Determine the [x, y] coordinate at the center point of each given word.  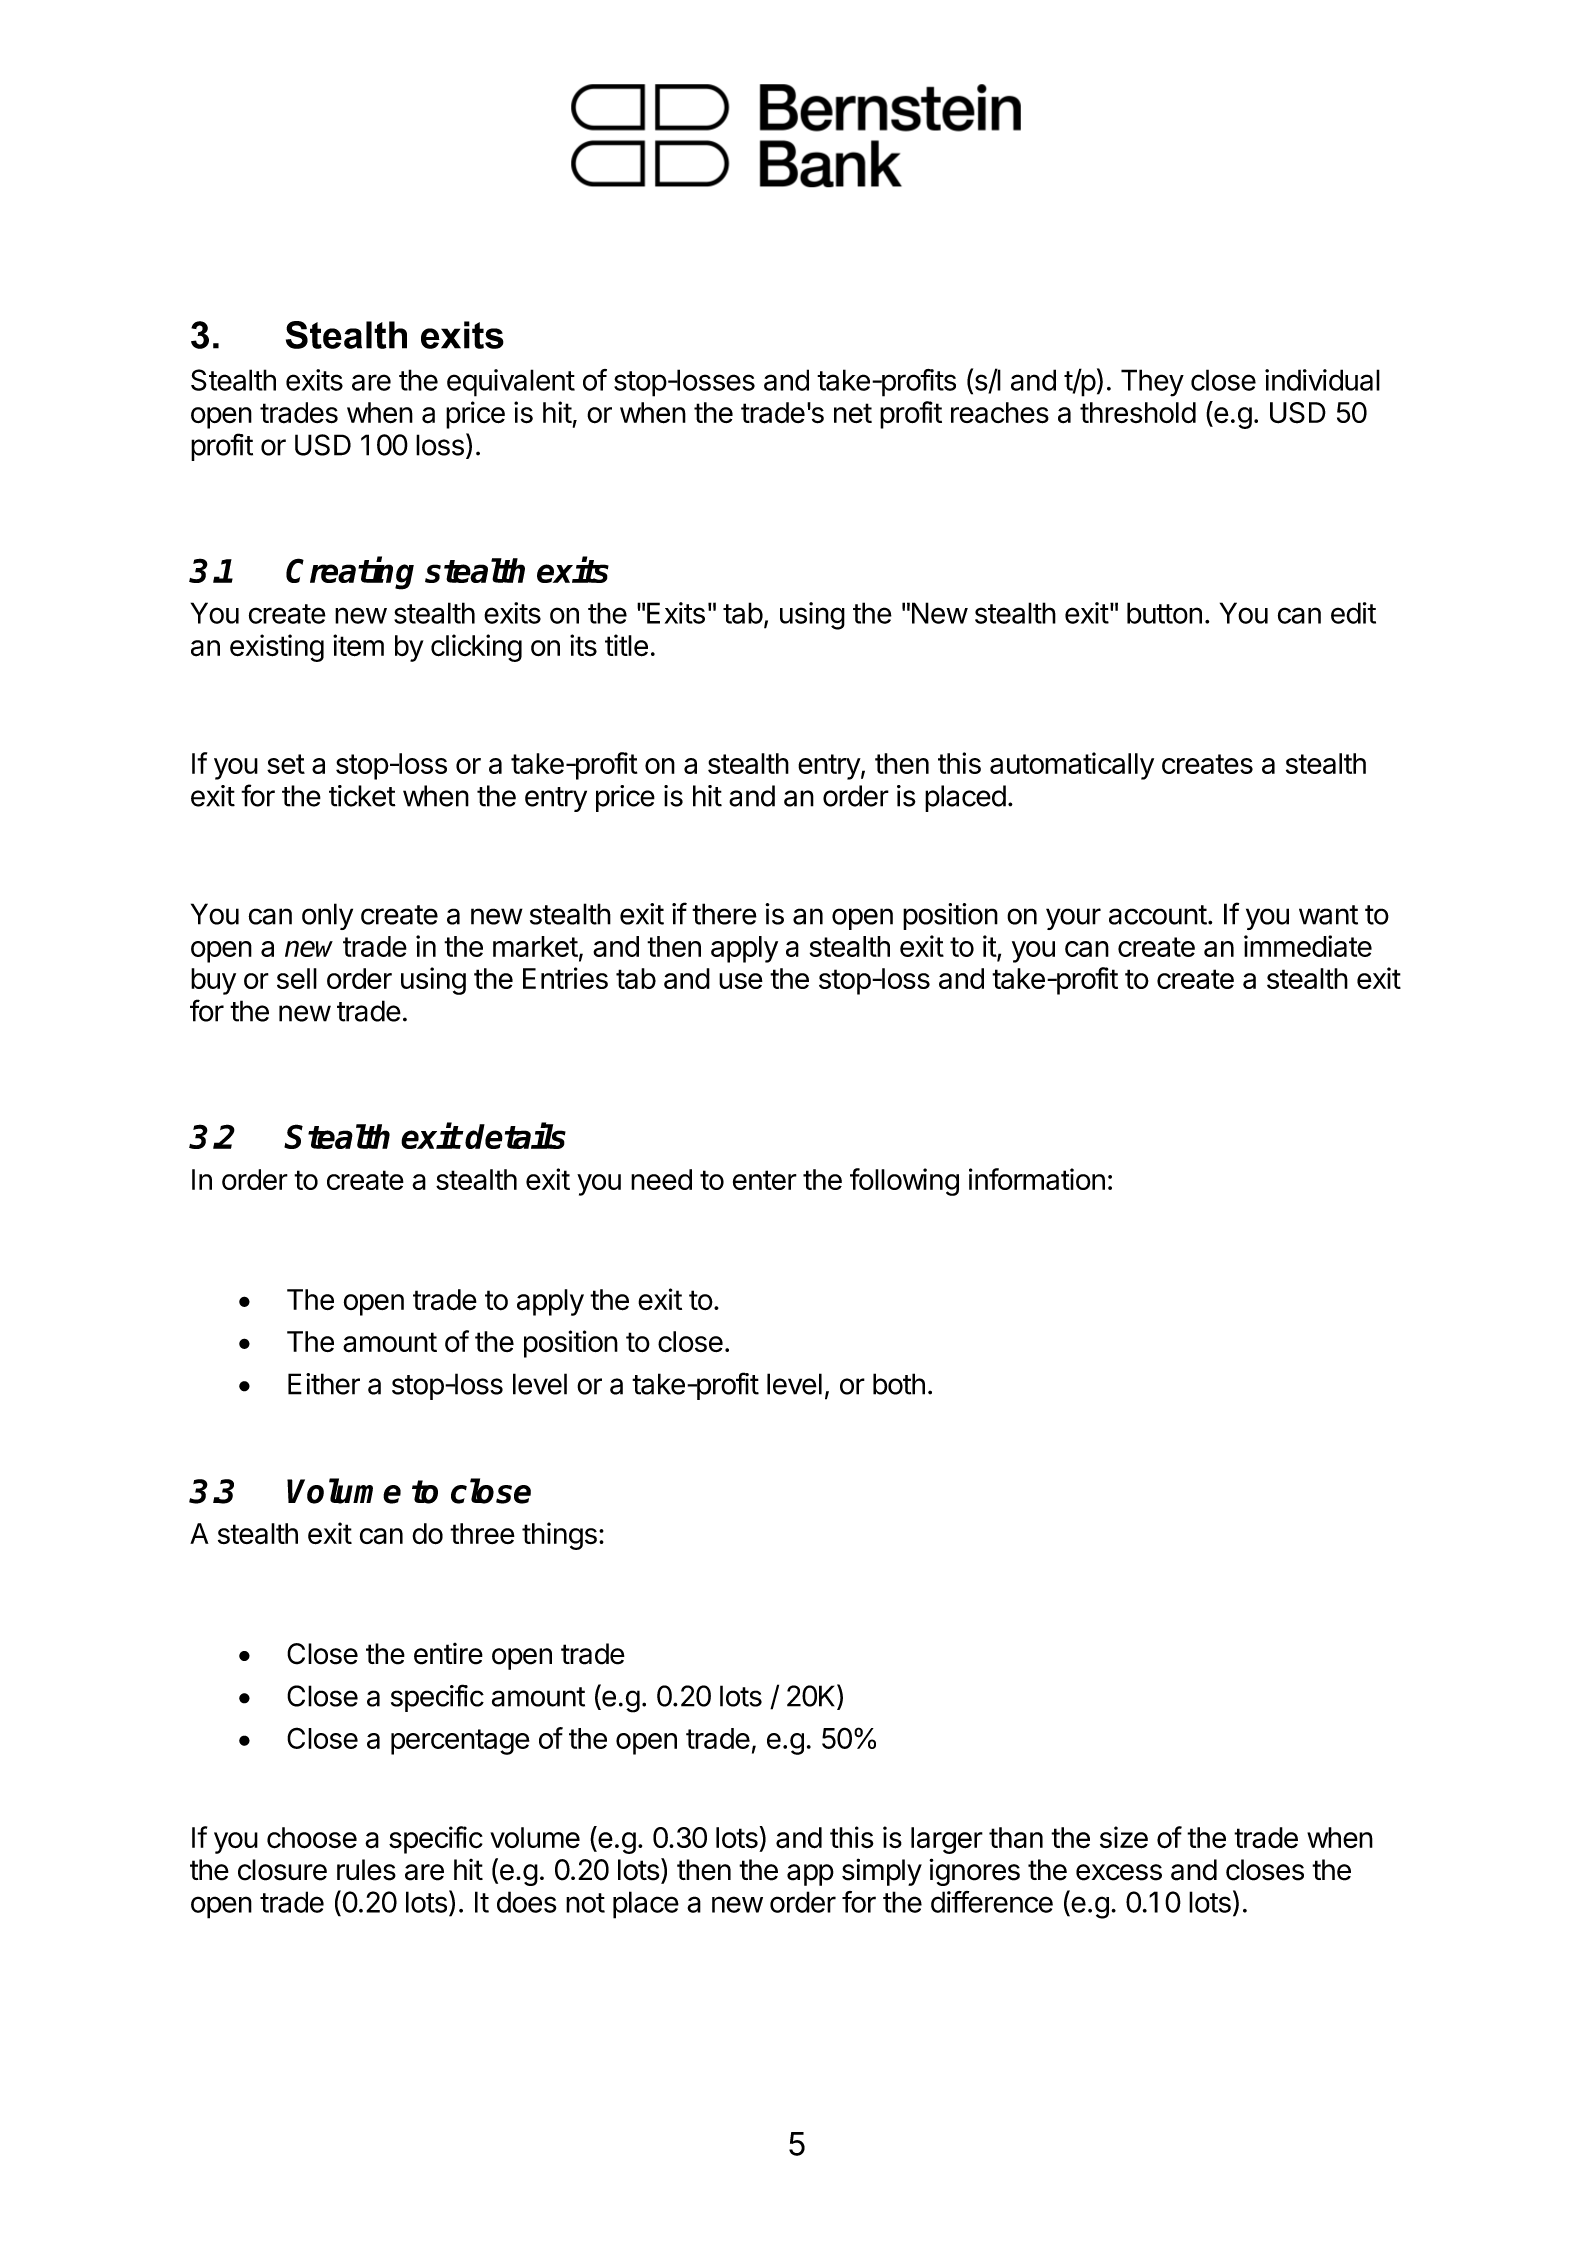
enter [765, 1180]
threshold [1138, 412]
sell [297, 978]
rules [366, 1870]
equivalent [511, 383]
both [899, 1384]
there [724, 914]
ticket [362, 796]
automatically [1072, 766]
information [1037, 1179]
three [482, 1533]
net [853, 413]
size [1124, 1837]
